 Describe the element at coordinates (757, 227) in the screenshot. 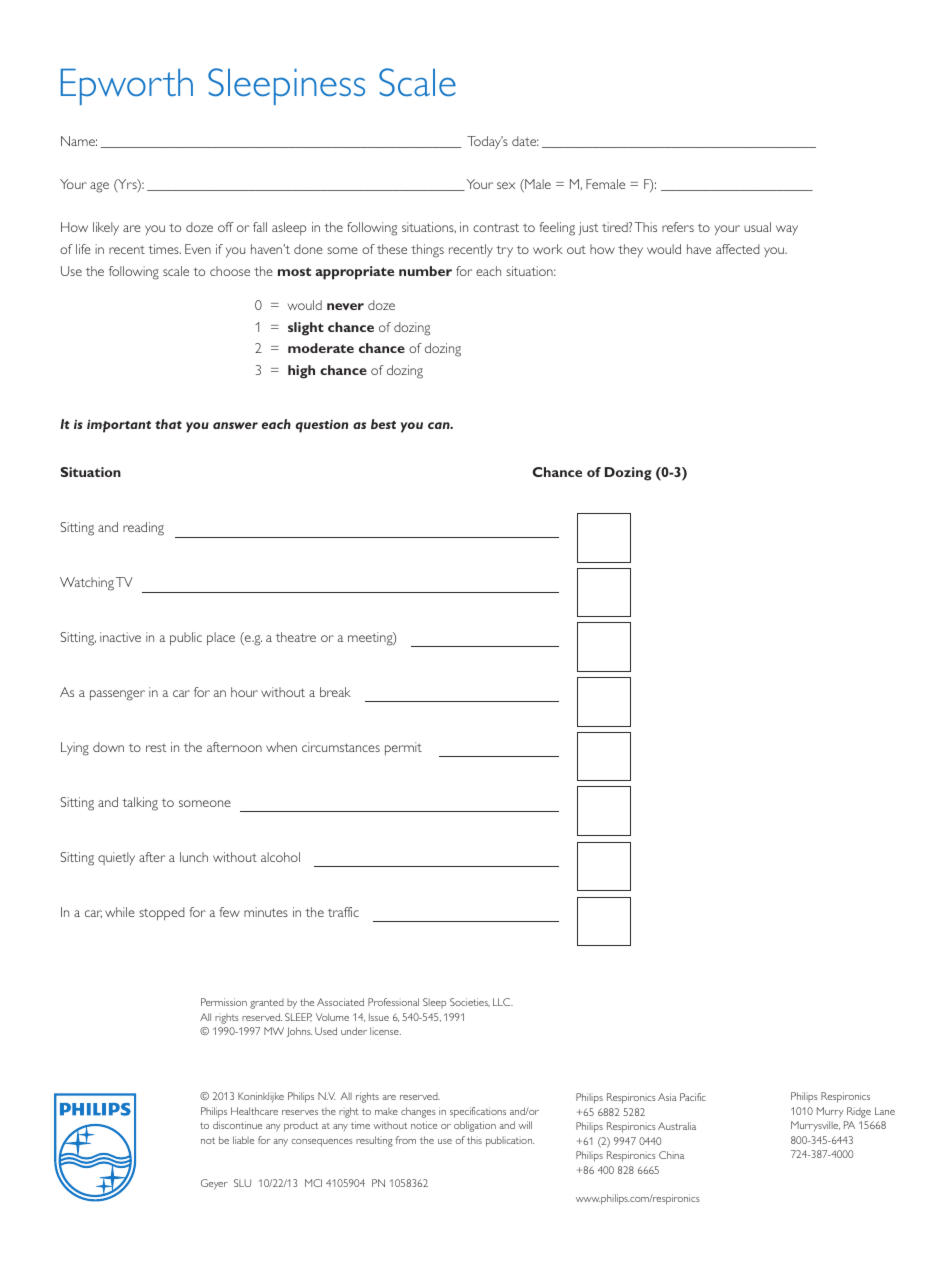

I see `usual` at that location.
